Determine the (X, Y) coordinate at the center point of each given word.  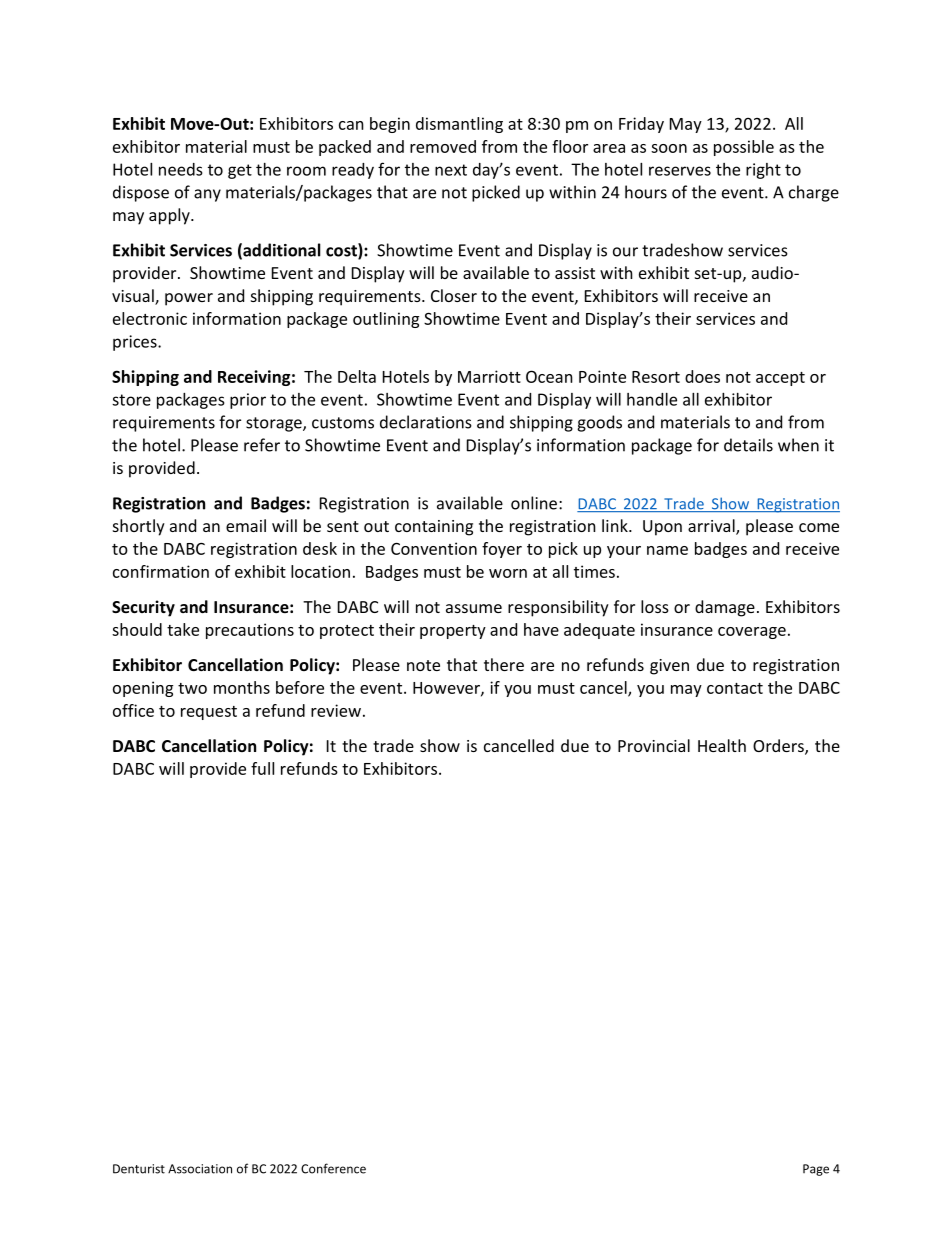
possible (744, 148)
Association (200, 1169)
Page (816, 1170)
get (240, 171)
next (451, 170)
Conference (333, 1168)
